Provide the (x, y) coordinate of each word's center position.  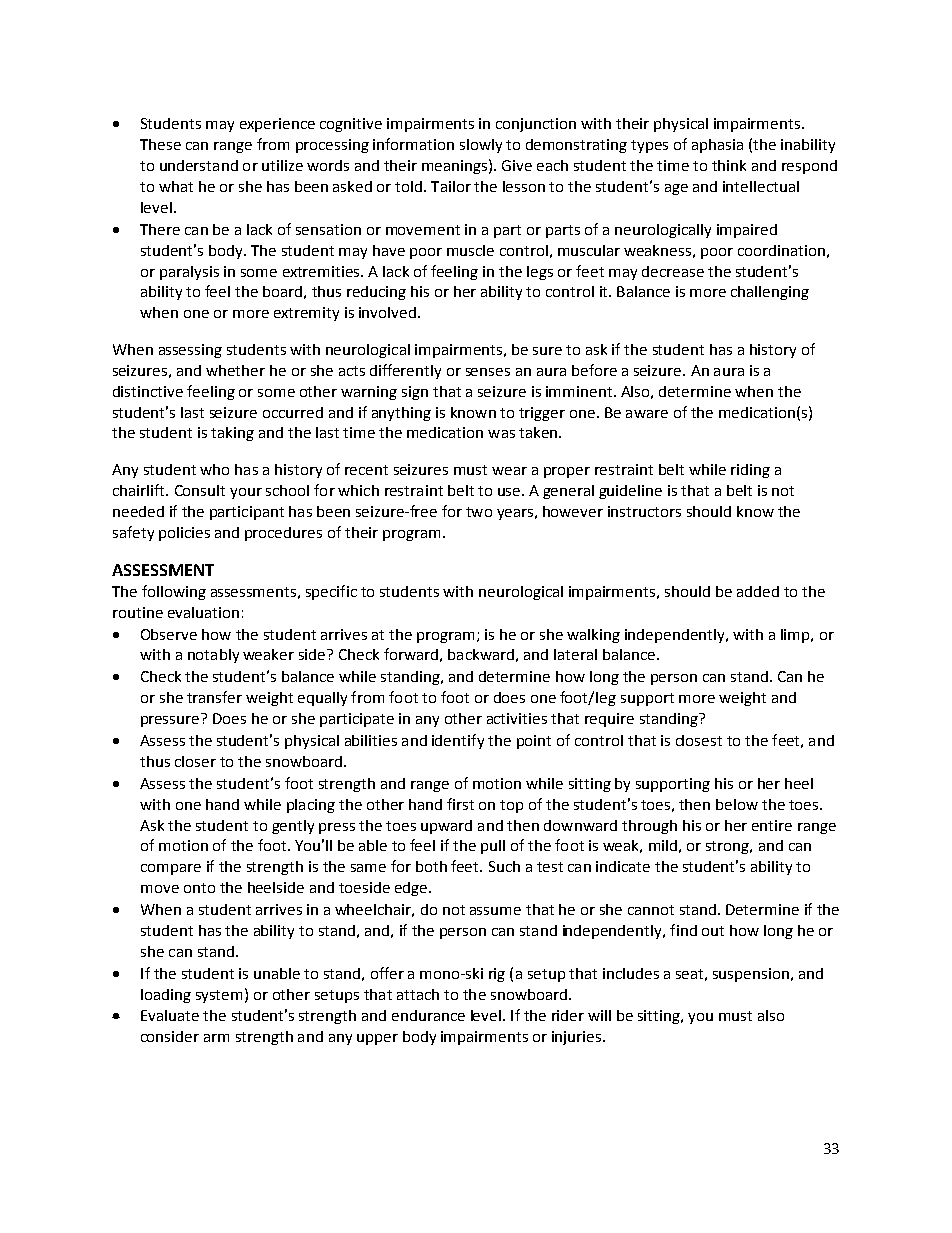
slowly (481, 146)
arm (216, 1038)
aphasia (717, 146)
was (501, 434)
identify (458, 741)
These (160, 144)
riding (750, 471)
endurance (428, 1015)
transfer (214, 697)
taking (232, 434)
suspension (751, 975)
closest (699, 740)
